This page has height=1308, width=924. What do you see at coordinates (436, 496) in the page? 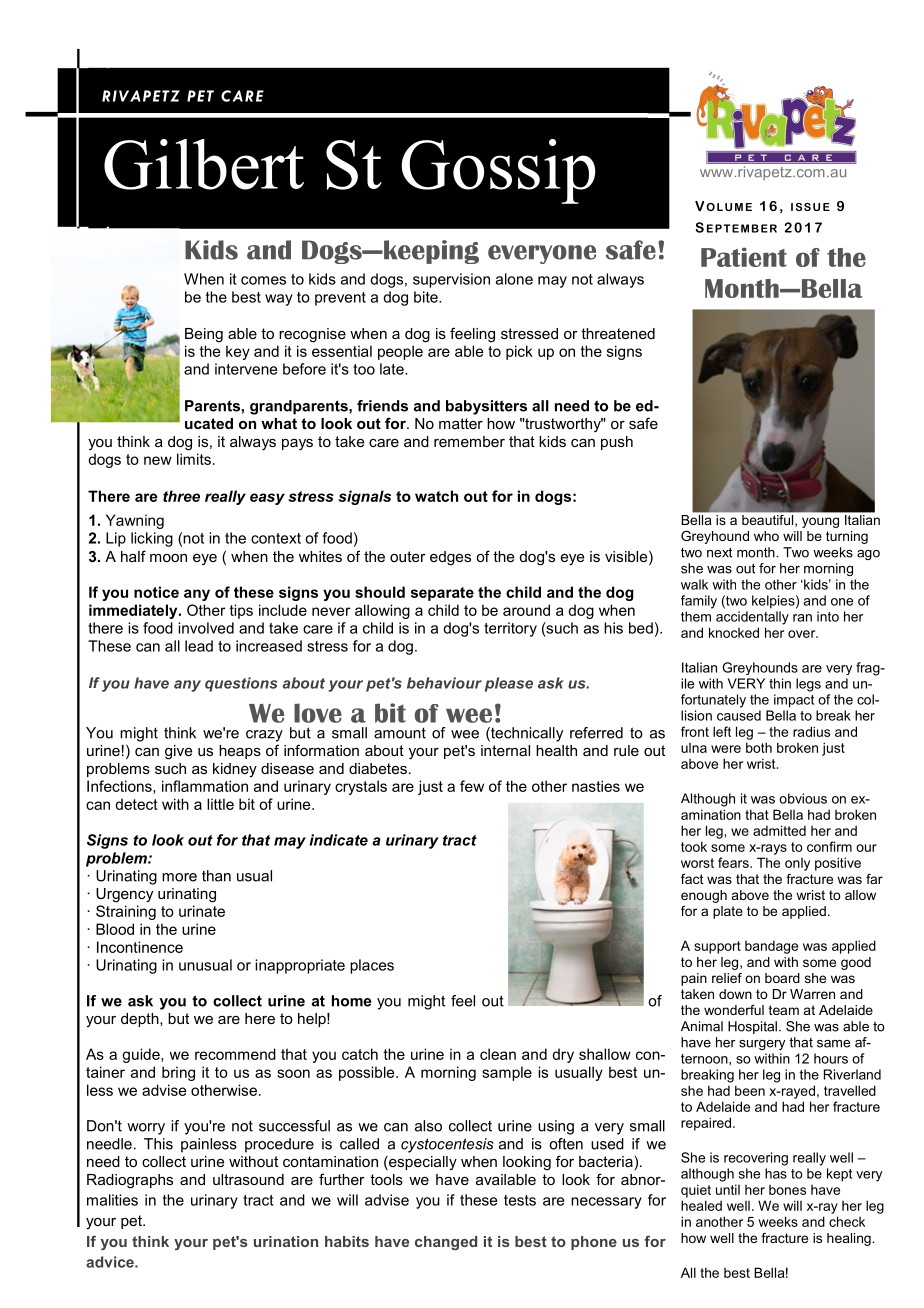
I see `watch` at bounding box center [436, 496].
